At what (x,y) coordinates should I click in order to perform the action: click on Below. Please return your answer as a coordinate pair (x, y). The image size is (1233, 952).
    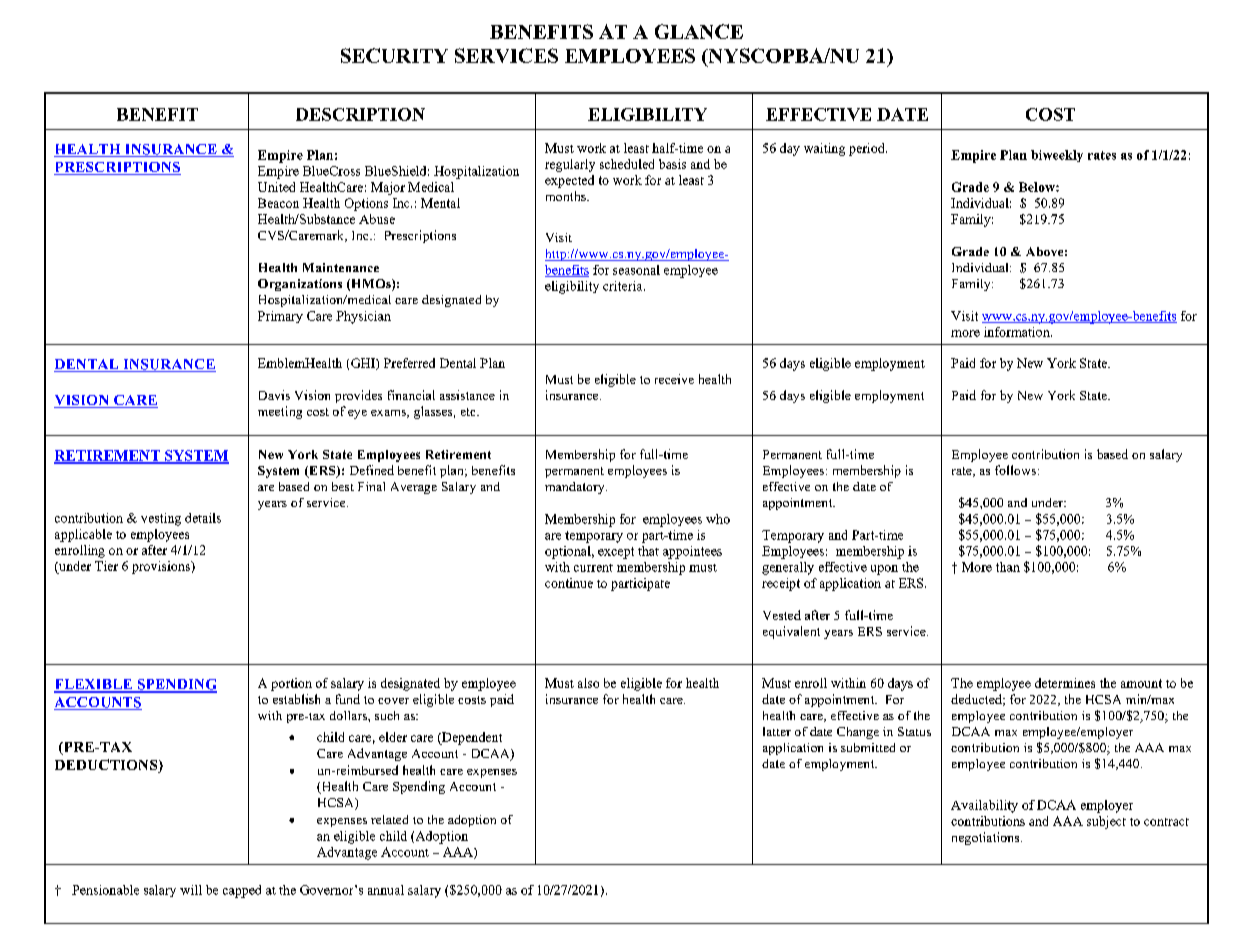
    Looking at the image, I should click on (1038, 187).
